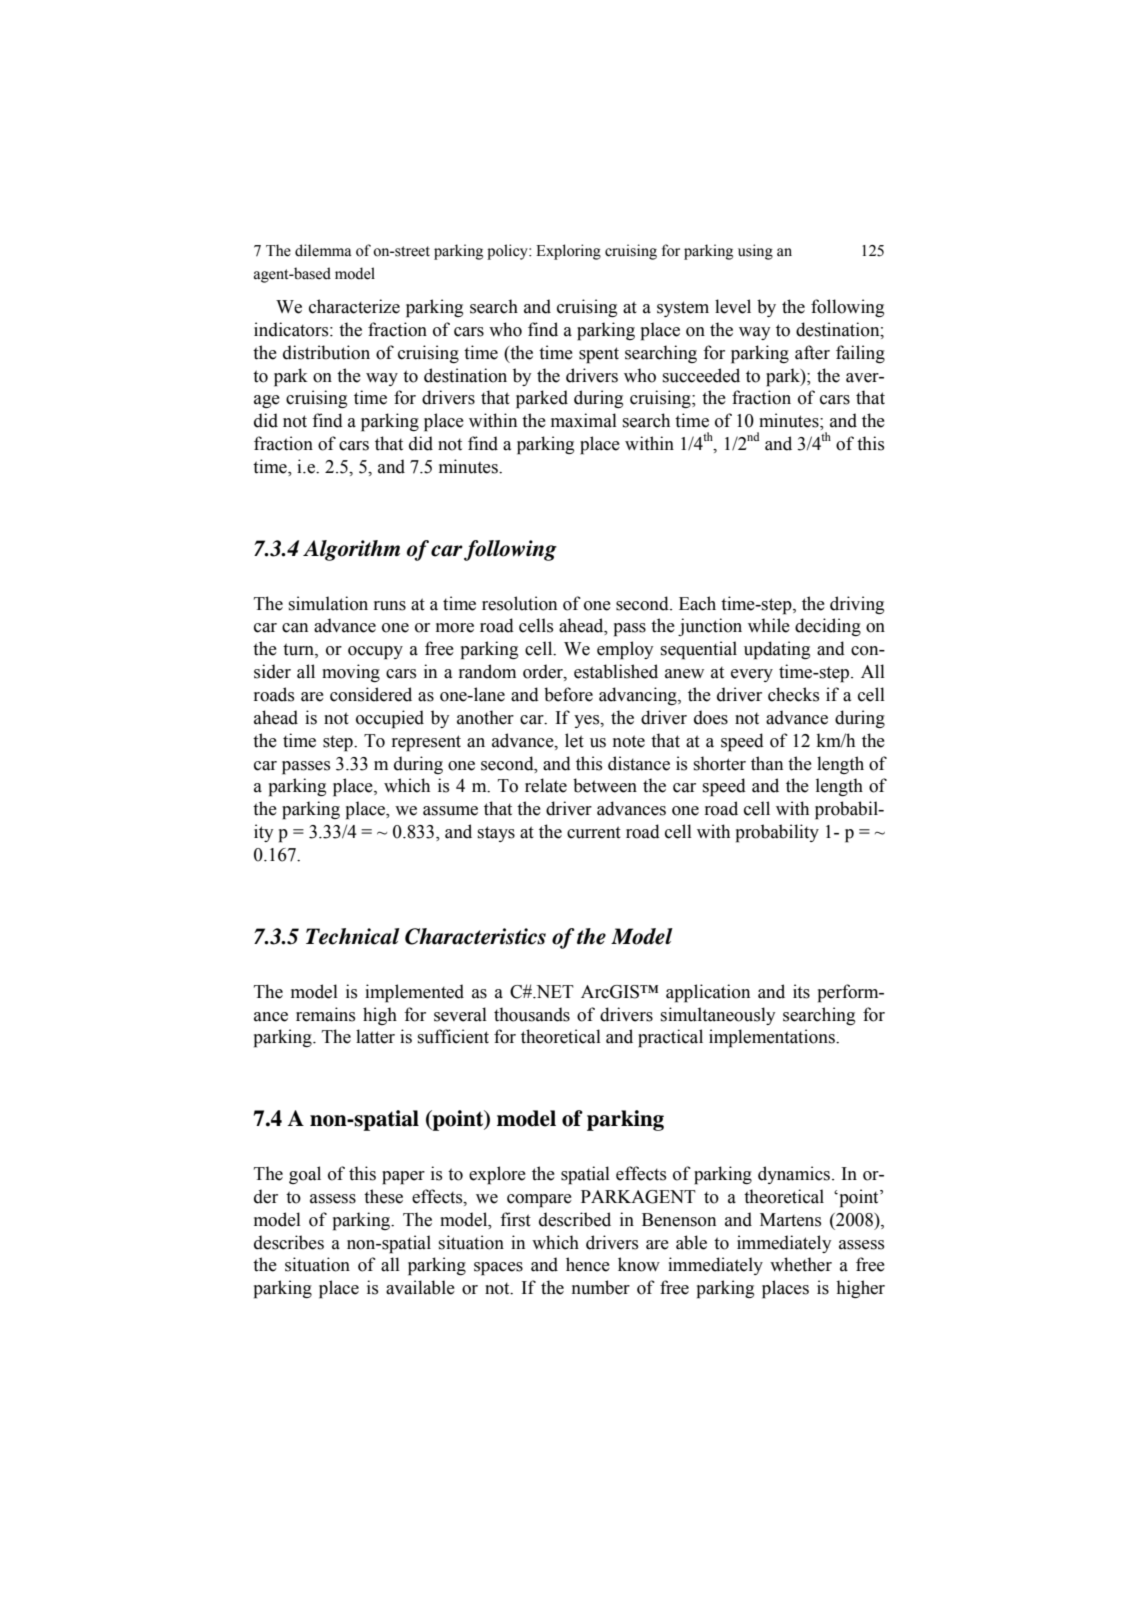  Describe the element at coordinates (289, 1242) in the image. I see `describes` at that location.
